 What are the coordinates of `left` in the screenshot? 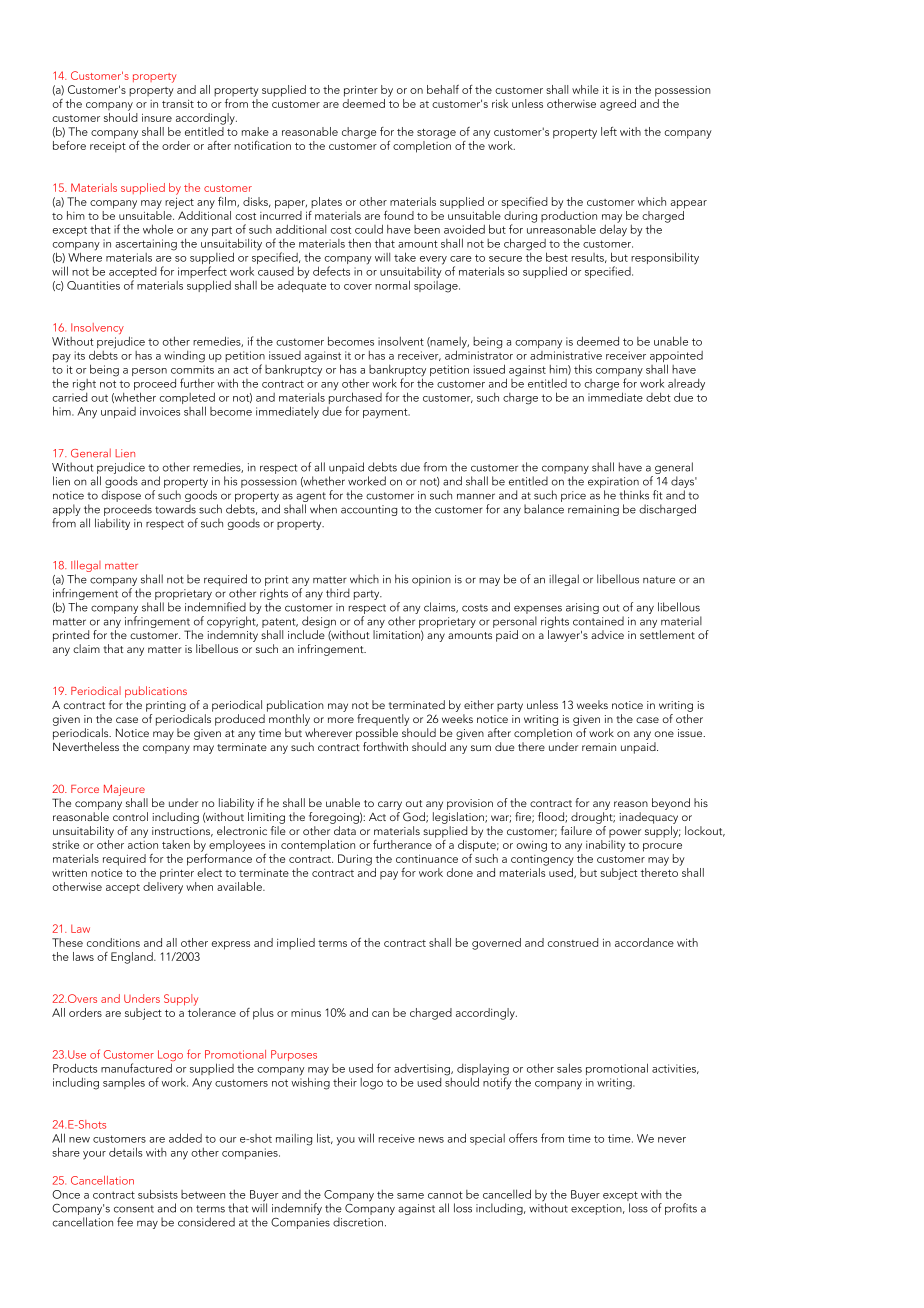 It's located at (609, 131).
